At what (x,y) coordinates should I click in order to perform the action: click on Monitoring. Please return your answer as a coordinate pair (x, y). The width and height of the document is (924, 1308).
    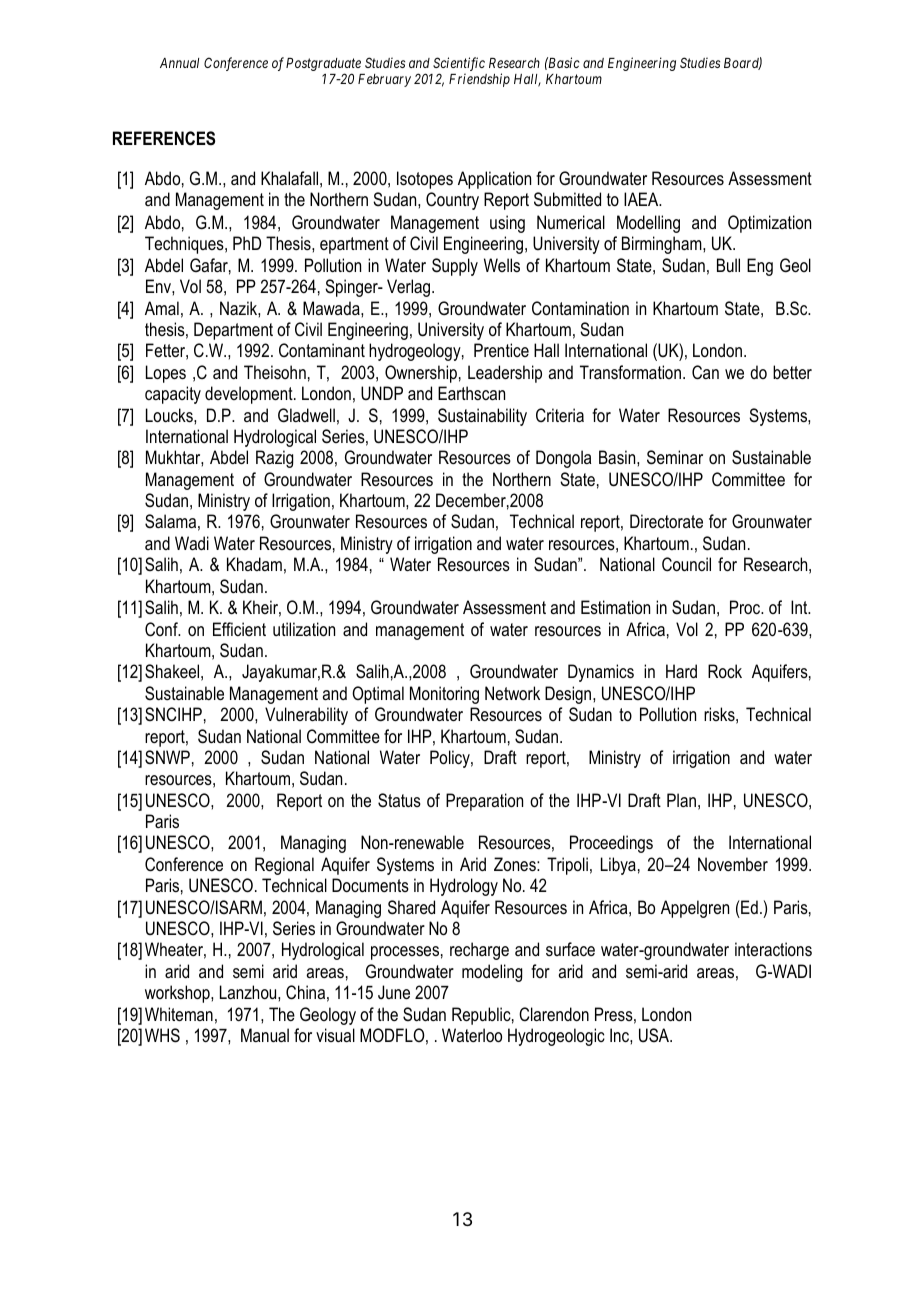
    Looking at the image, I should click on (444, 695).
